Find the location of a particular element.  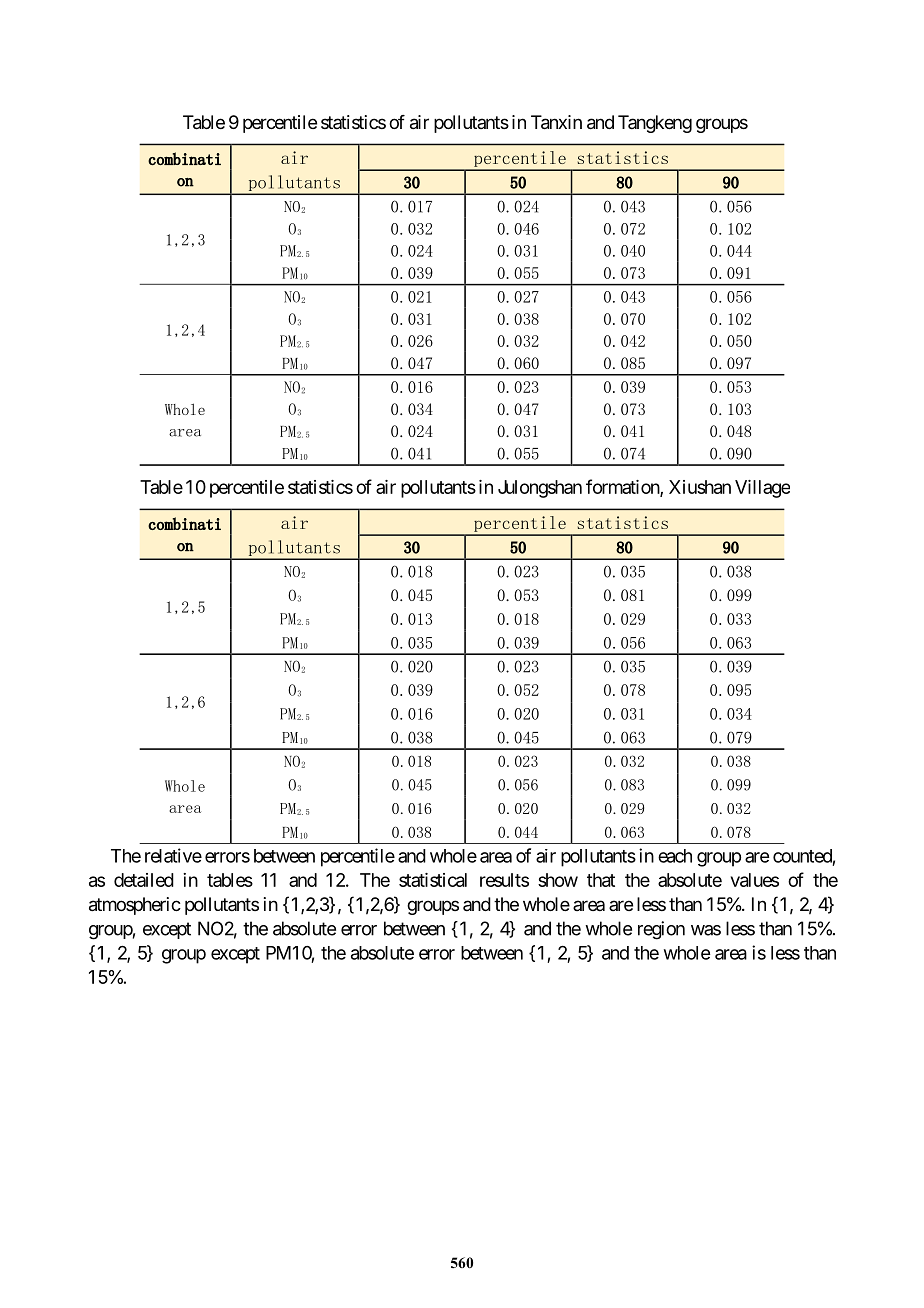

that is located at coordinates (601, 880).
